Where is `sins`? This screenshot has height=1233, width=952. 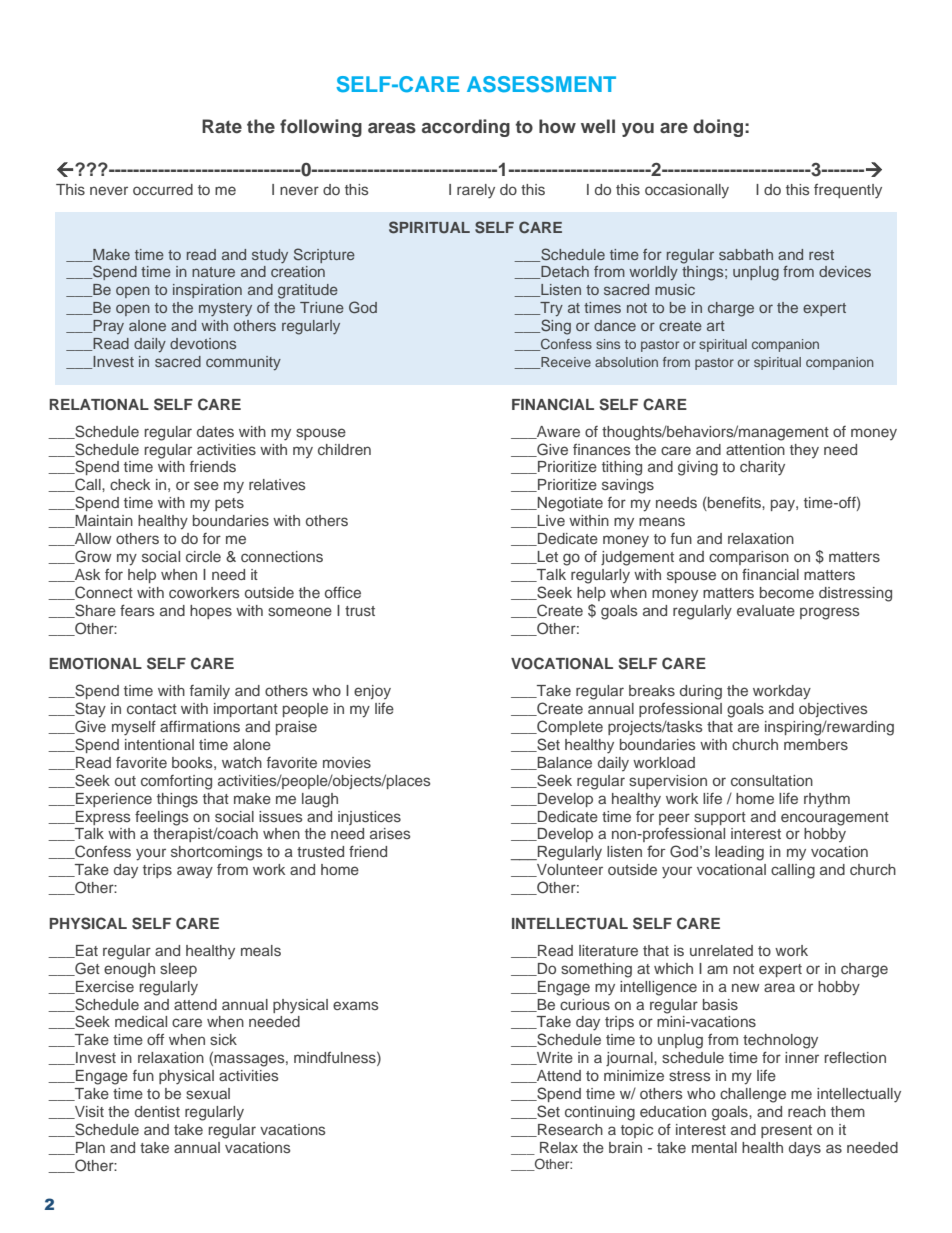
sins is located at coordinates (608, 344).
